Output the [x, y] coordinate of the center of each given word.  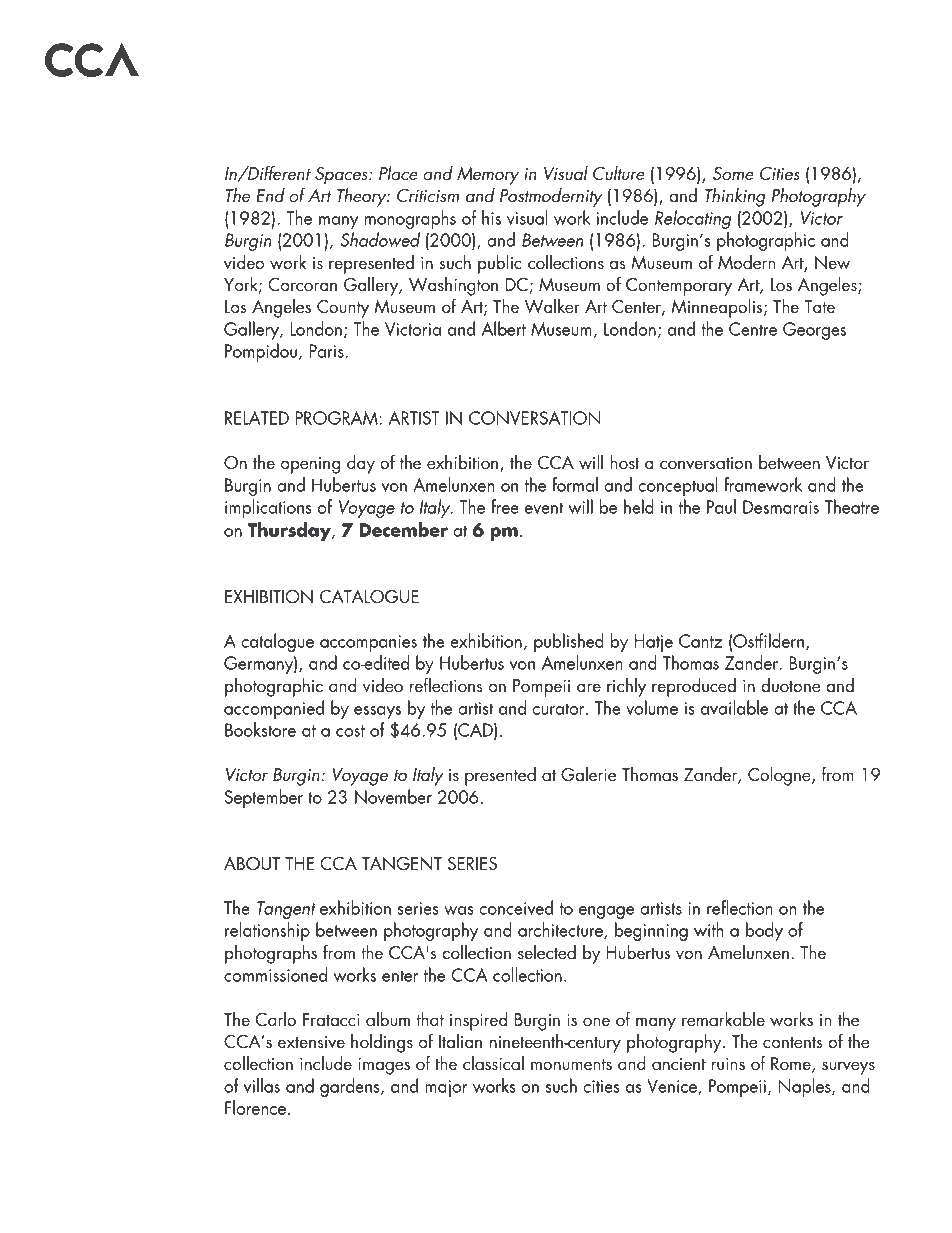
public [500, 264]
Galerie [588, 774]
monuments [571, 1064]
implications [268, 508]
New [832, 262]
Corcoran [302, 285]
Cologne [780, 776]
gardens [351, 1087]
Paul [721, 506]
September [263, 798]
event [544, 508]
